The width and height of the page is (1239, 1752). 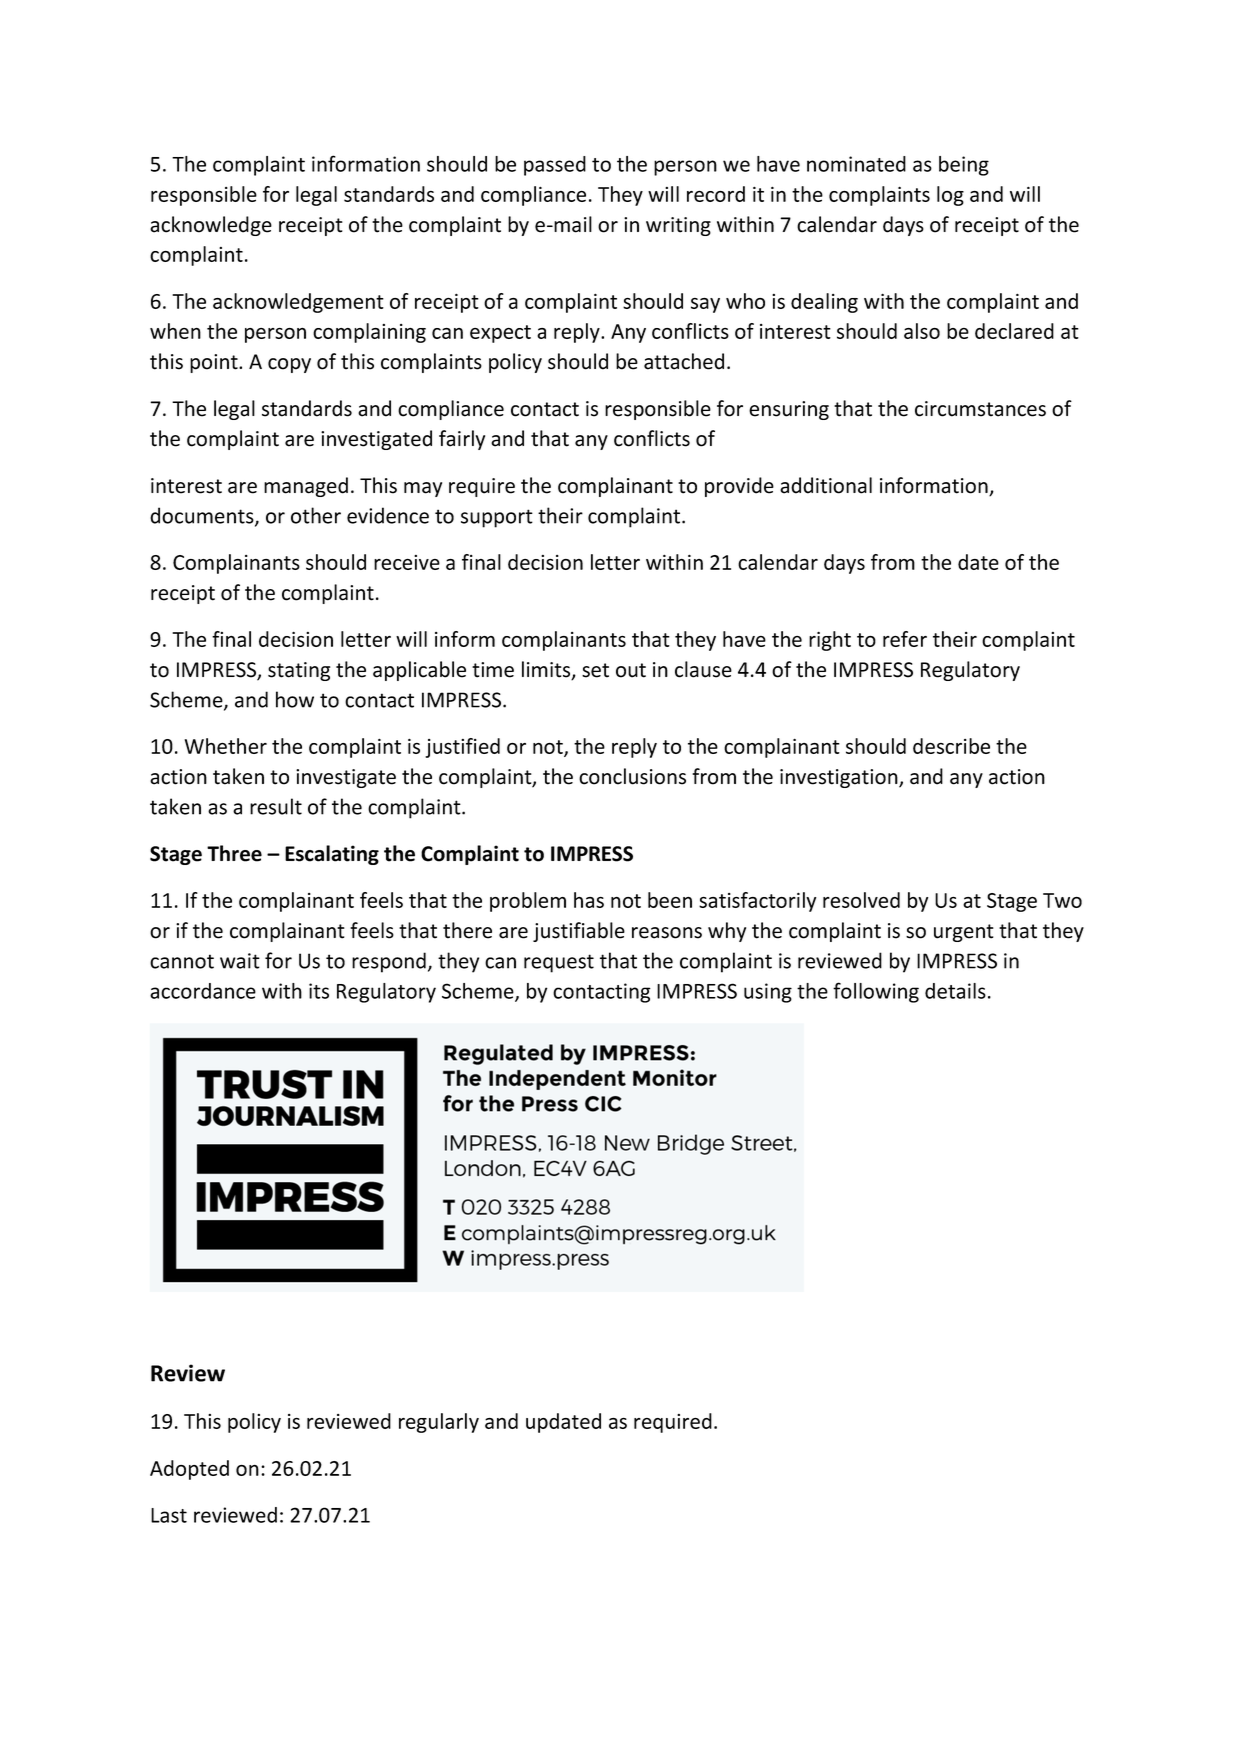 What do you see at coordinates (203, 991) in the page?
I see `accordance` at bounding box center [203, 991].
